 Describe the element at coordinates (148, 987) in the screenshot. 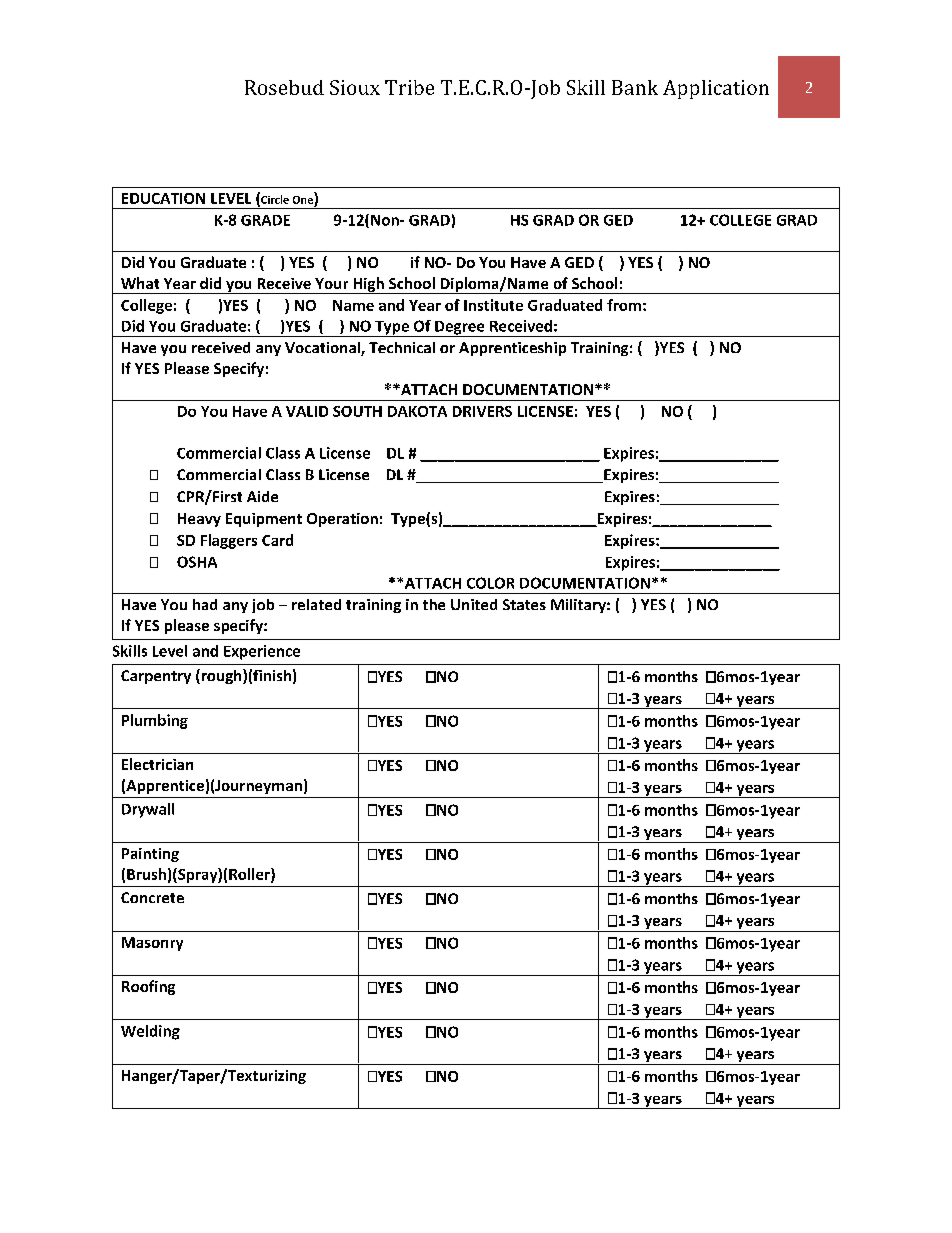

I see `Roofing` at that location.
